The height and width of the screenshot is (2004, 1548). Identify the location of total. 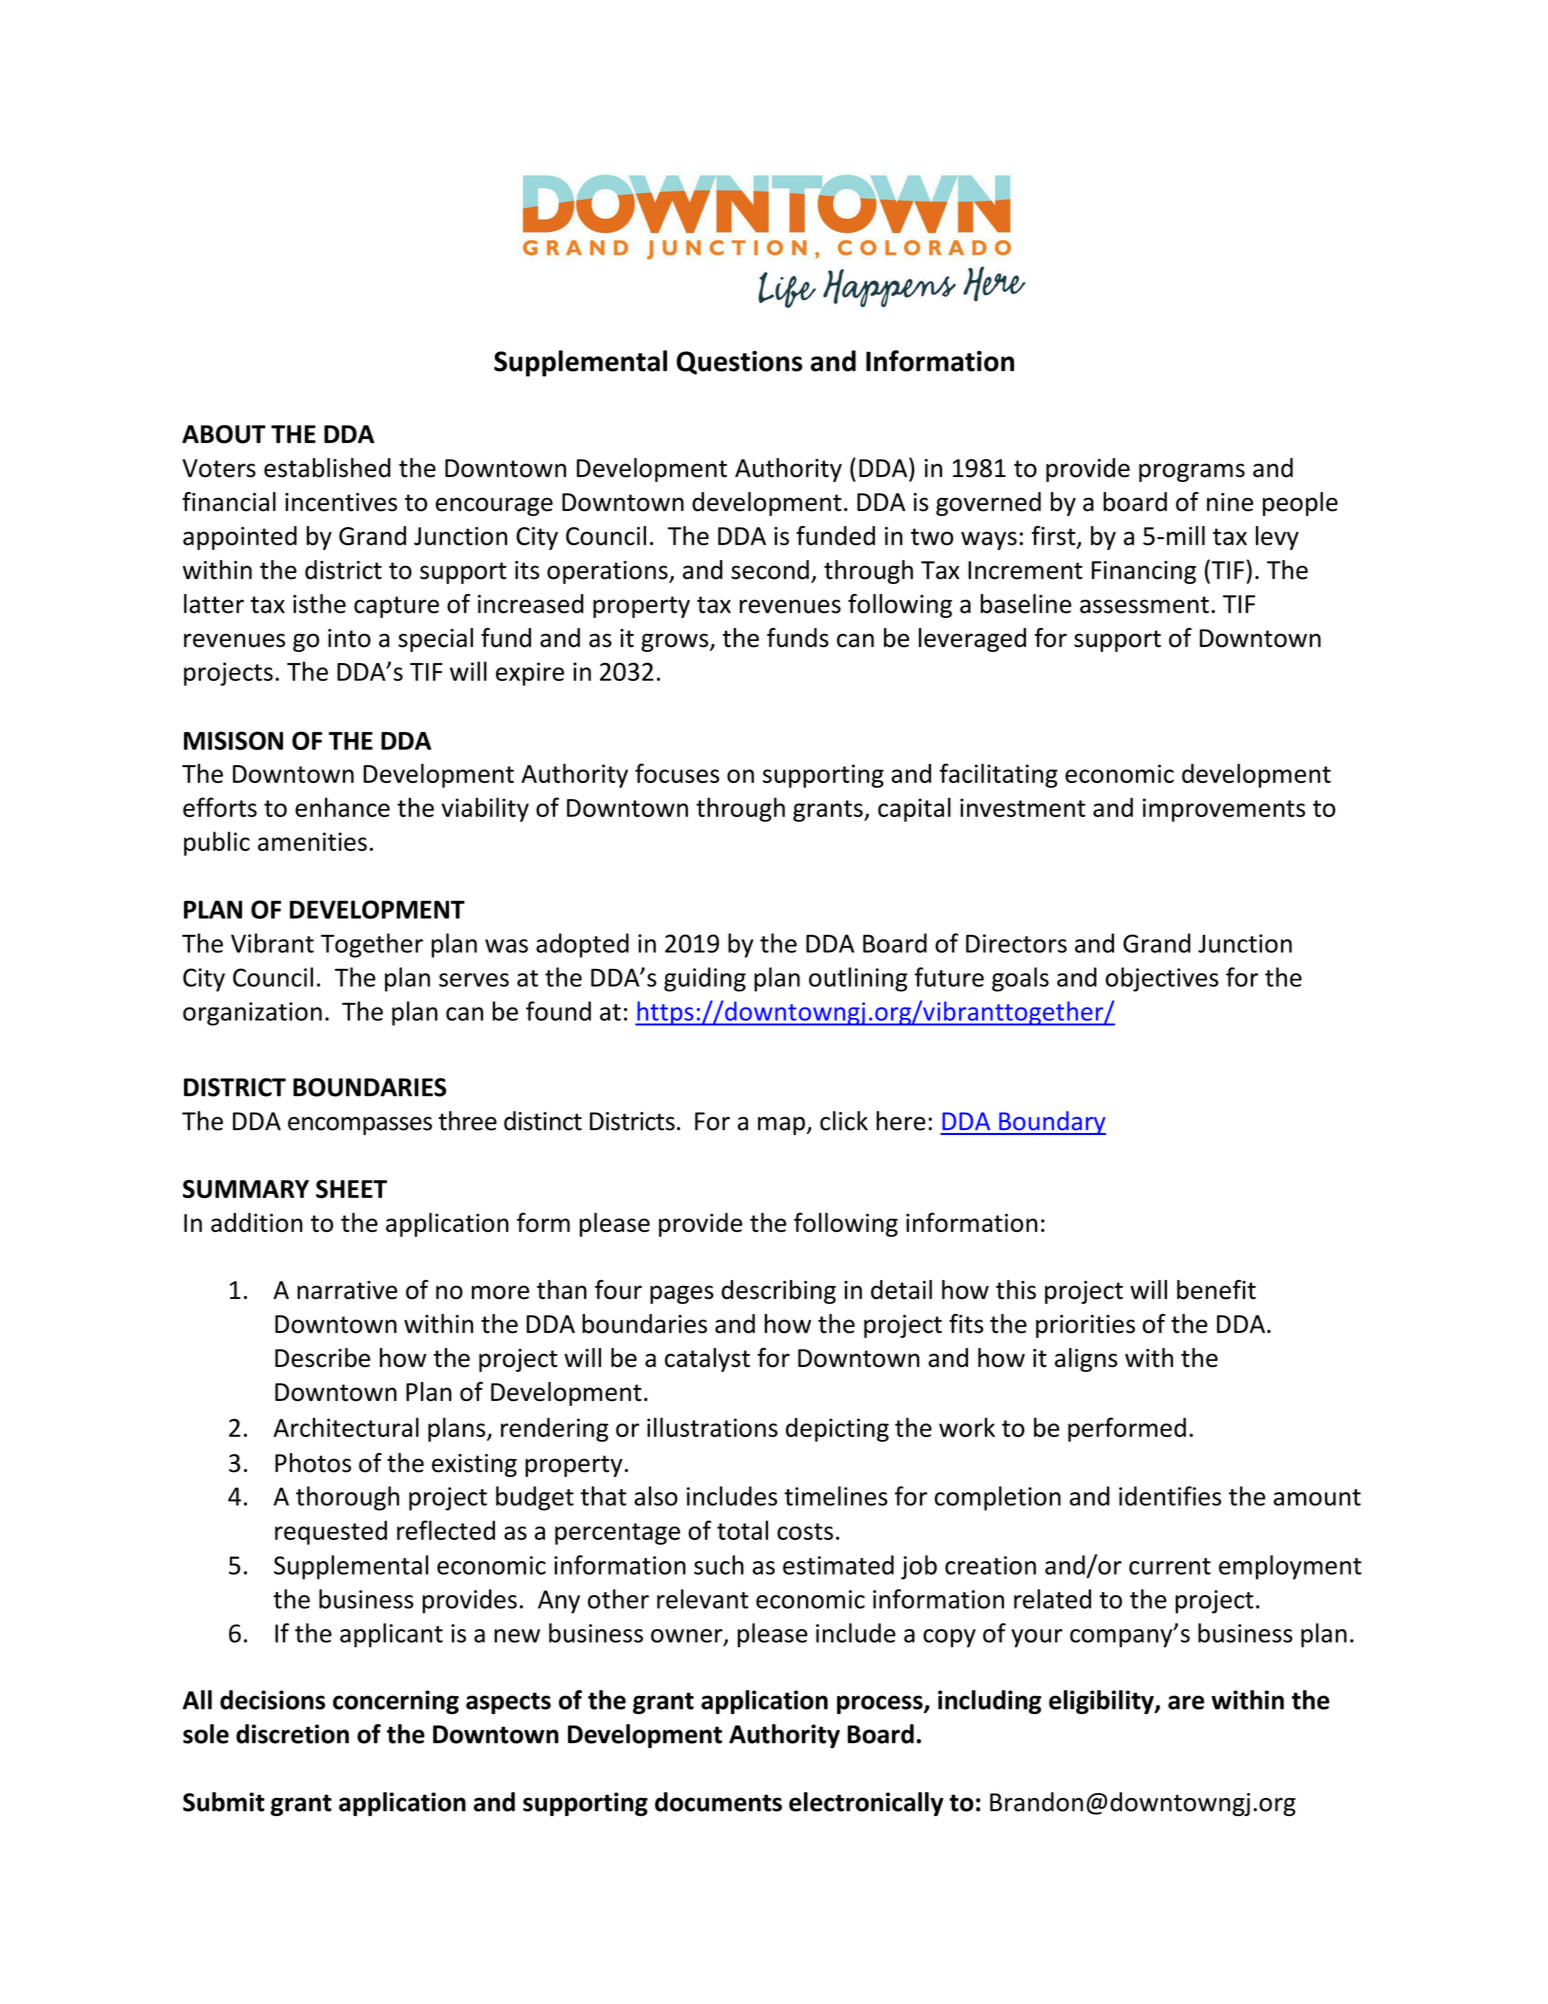
(742, 1530).
